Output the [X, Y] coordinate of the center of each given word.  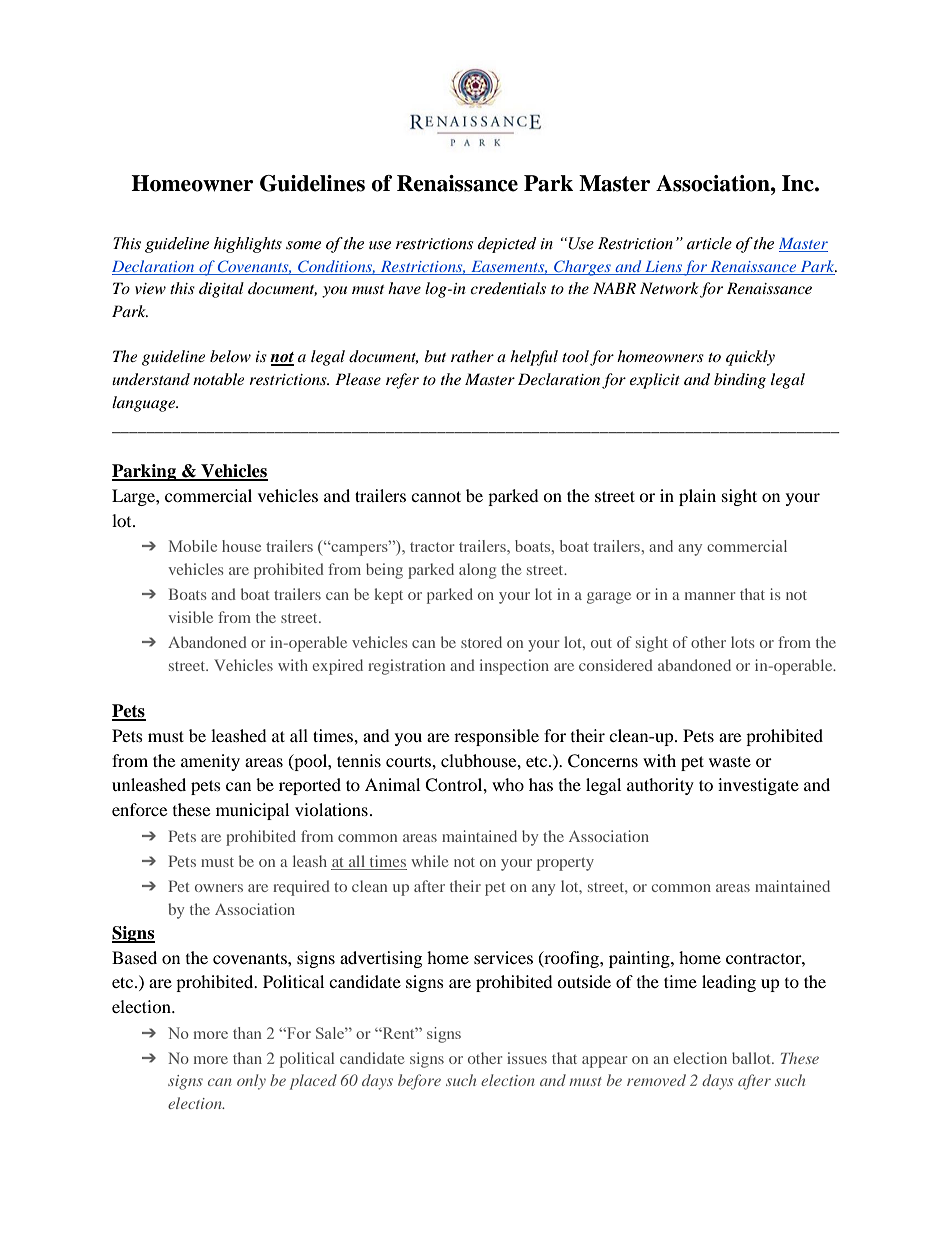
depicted [507, 245]
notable [218, 379]
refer [402, 381]
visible [190, 617]
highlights [248, 245]
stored [481, 642]
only [251, 1082]
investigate [758, 786]
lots [742, 642]
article [709, 243]
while [429, 861]
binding [740, 381]
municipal [252, 811]
